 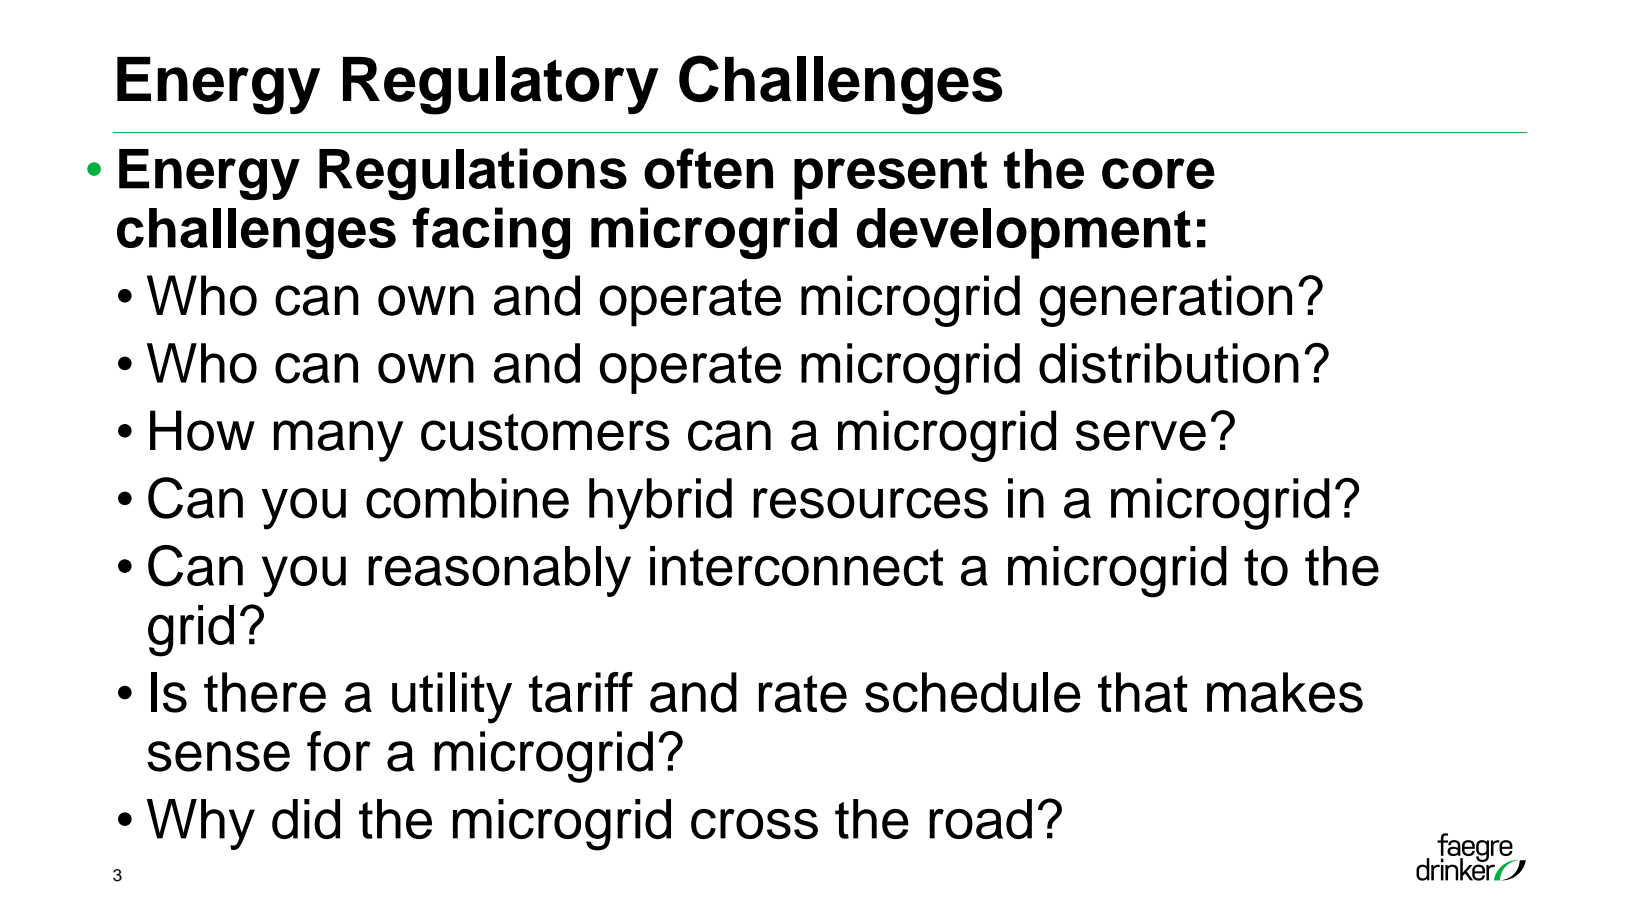 I want to click on cross, so click(x=754, y=824).
